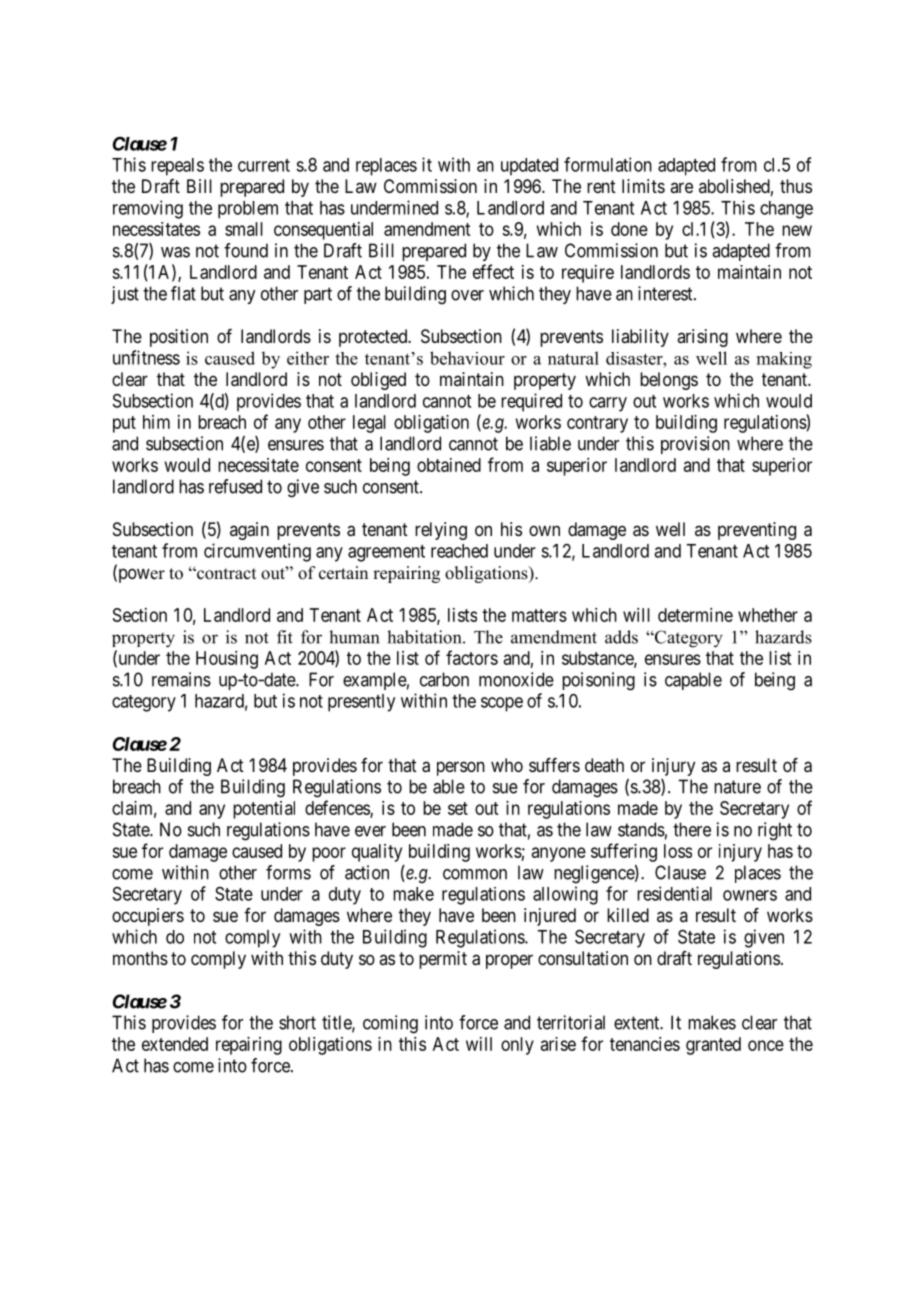  What do you see at coordinates (175, 1044) in the screenshot?
I see `extended` at bounding box center [175, 1044].
